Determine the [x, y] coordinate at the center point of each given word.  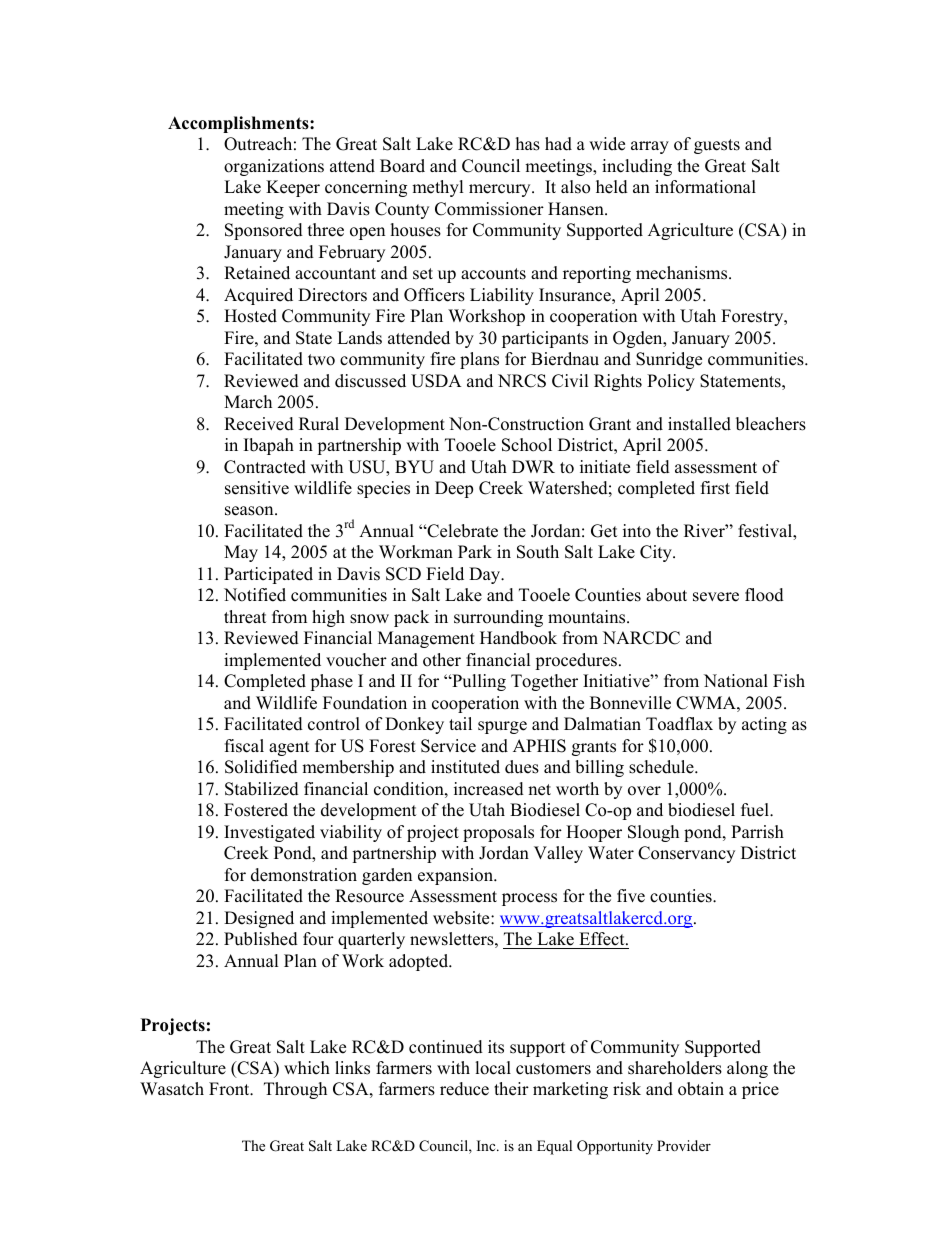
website [462, 918]
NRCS [522, 381]
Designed [259, 919]
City [657, 553]
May [241, 553]
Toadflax [679, 724]
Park [475, 551]
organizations [274, 167]
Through [295, 1090]
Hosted [250, 316]
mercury [501, 190]
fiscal [244, 746]
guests [717, 146]
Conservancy [686, 854]
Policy [671, 382]
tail [460, 723]
